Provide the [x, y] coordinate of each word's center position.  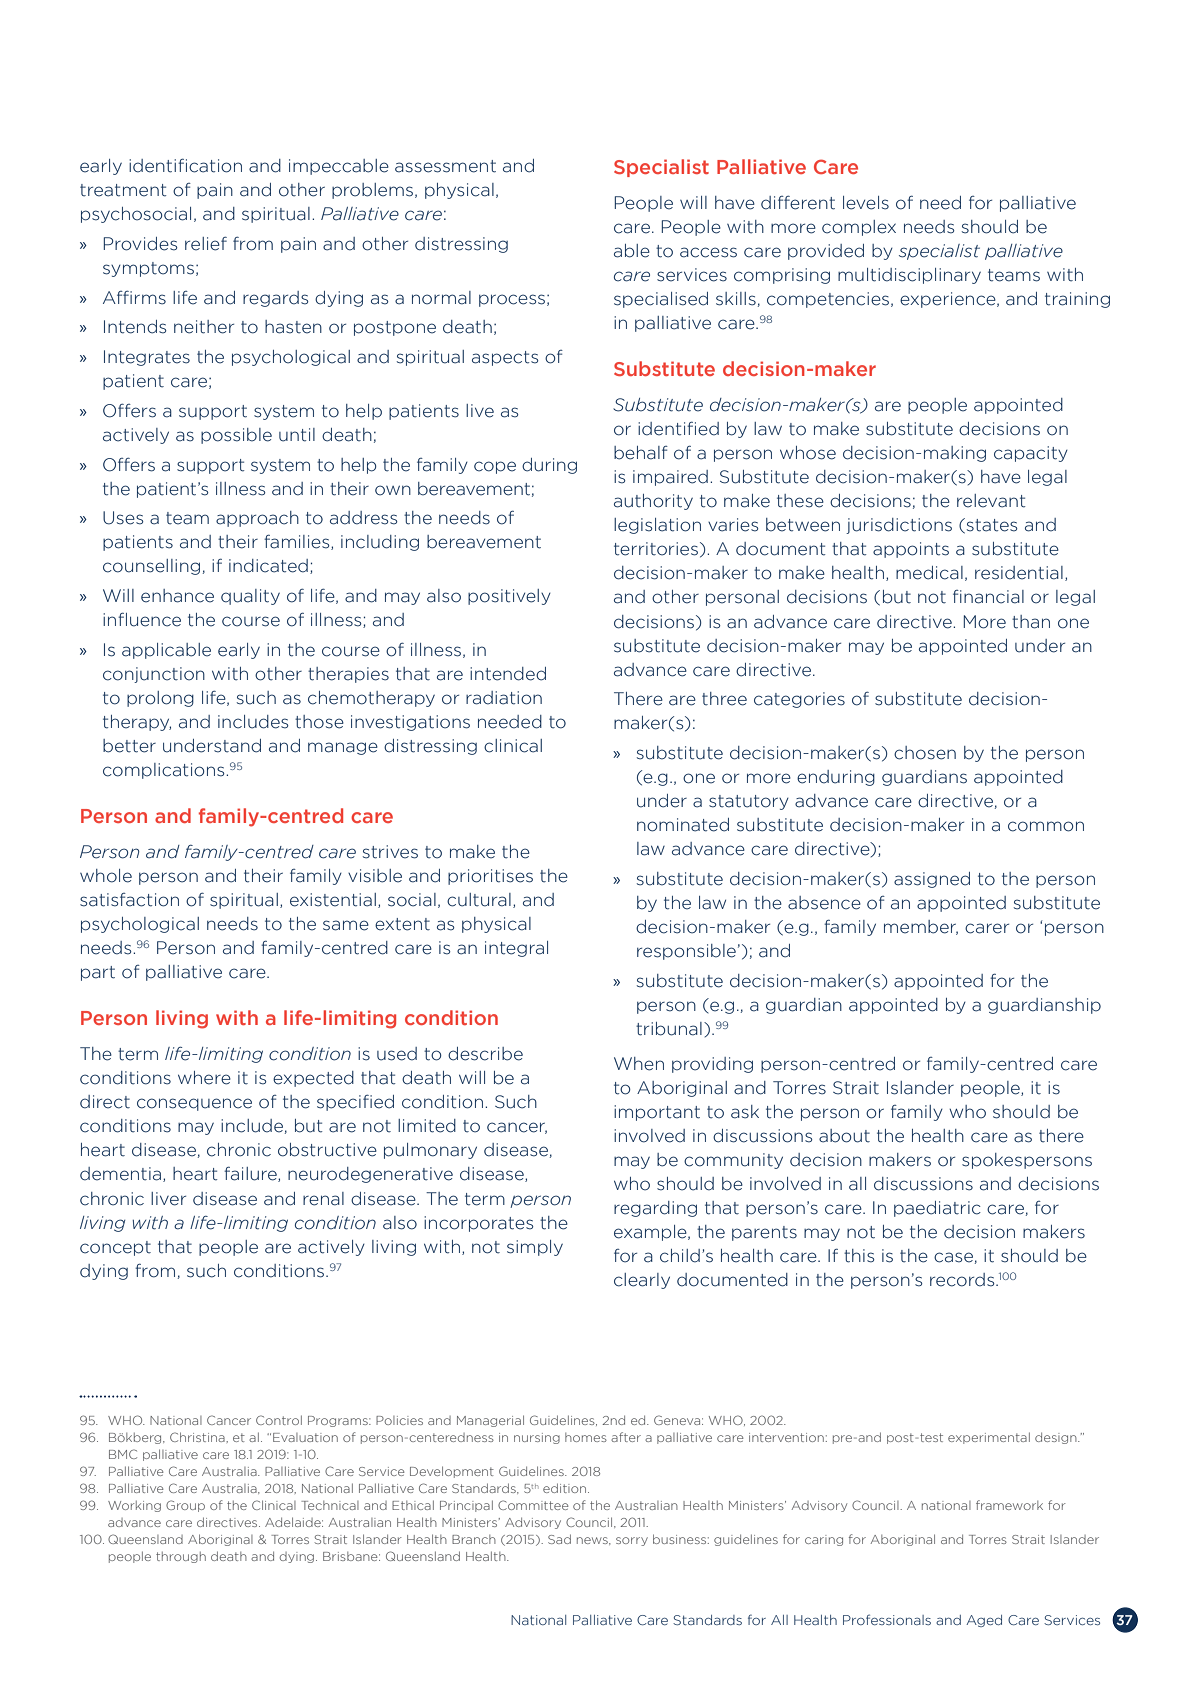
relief [206, 244]
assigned [932, 880]
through [181, 1557]
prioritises [490, 877]
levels [866, 203]
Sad [559, 1539]
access [708, 252]
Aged [984, 1621]
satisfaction [129, 900]
